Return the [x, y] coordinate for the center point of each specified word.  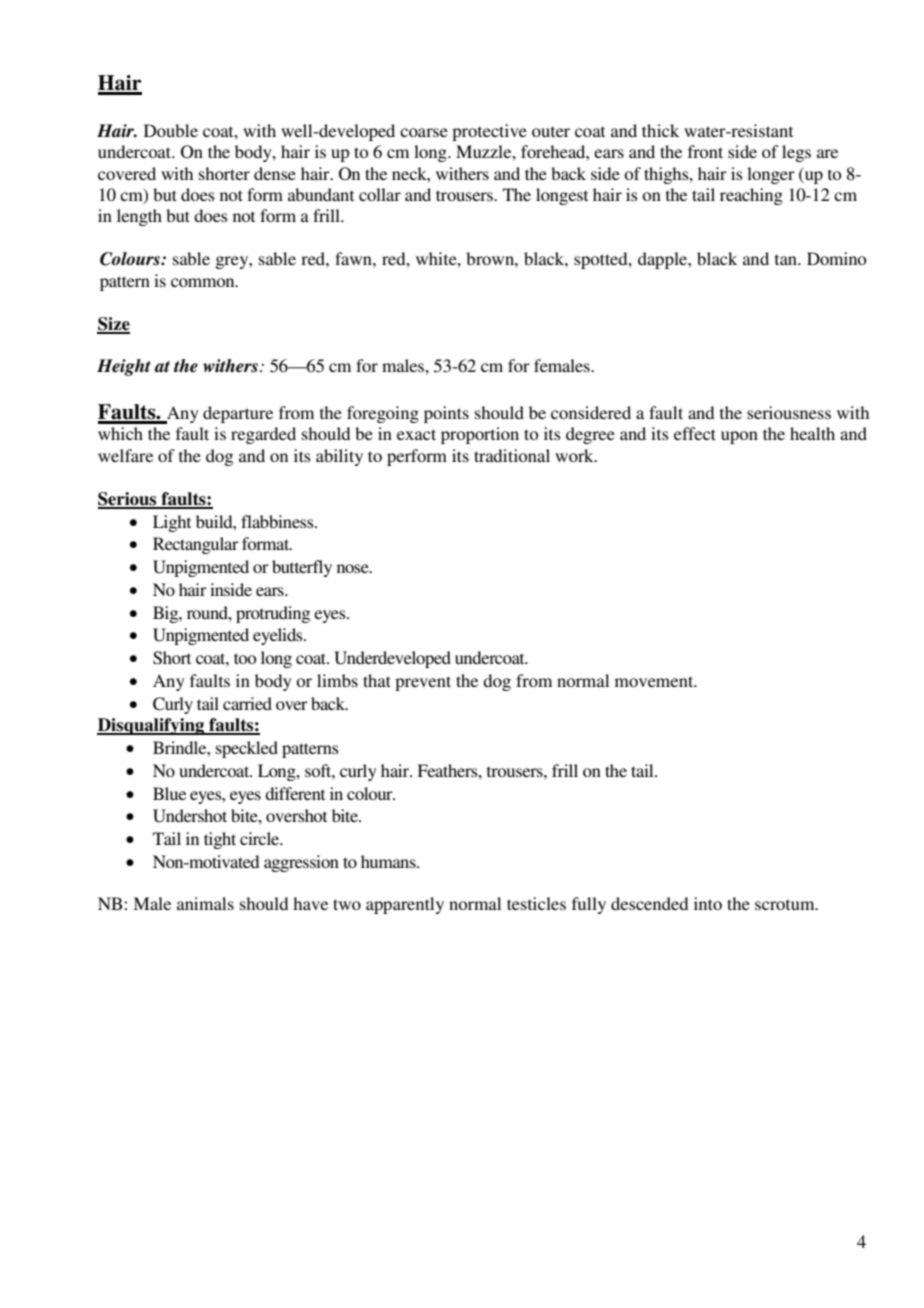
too [245, 658]
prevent [423, 683]
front [705, 151]
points [446, 414]
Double [171, 130]
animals [205, 903]
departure [238, 414]
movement [655, 681]
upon [739, 437]
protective [489, 132]
